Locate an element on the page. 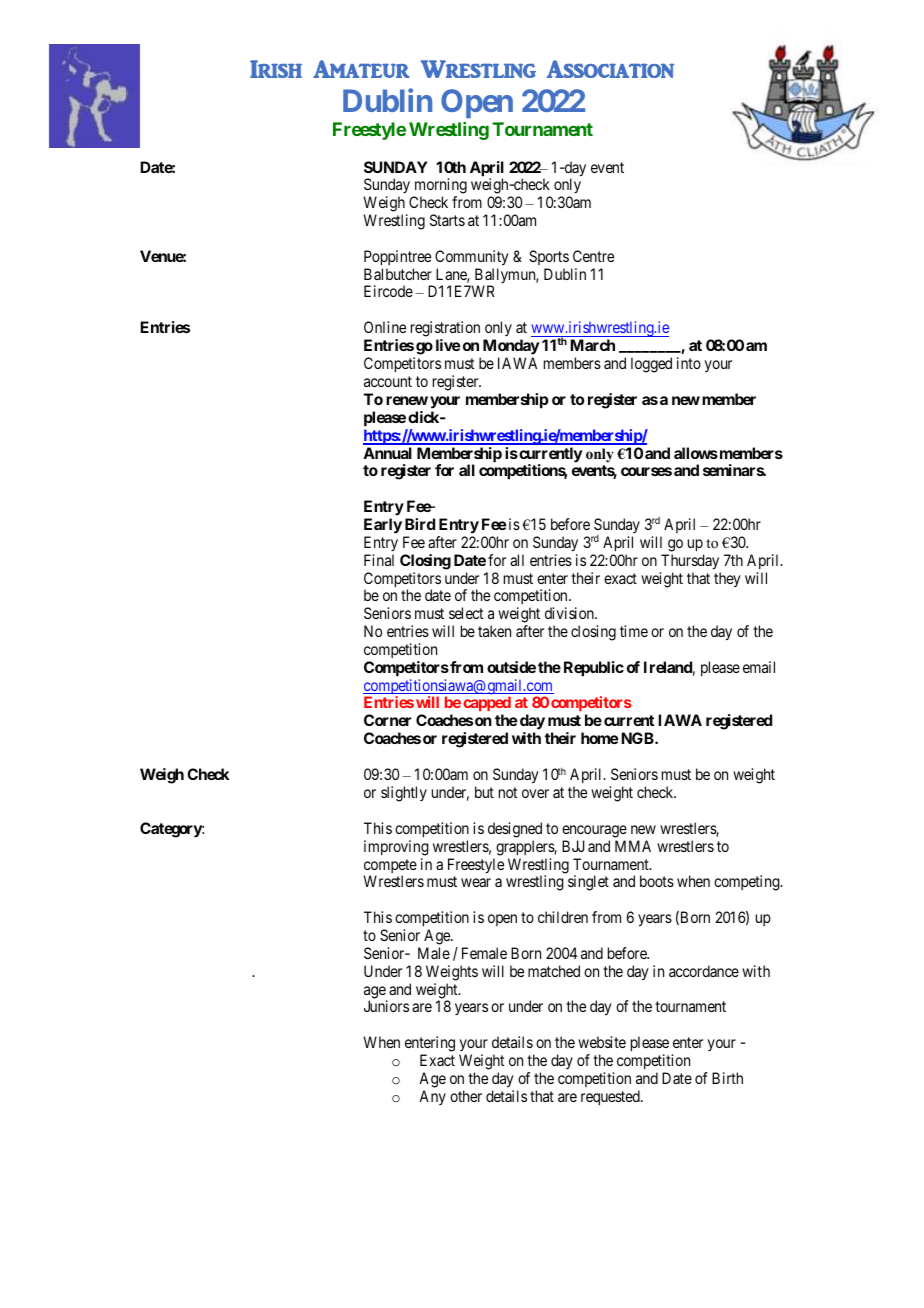 The image size is (924, 1308). into is located at coordinates (689, 363).
